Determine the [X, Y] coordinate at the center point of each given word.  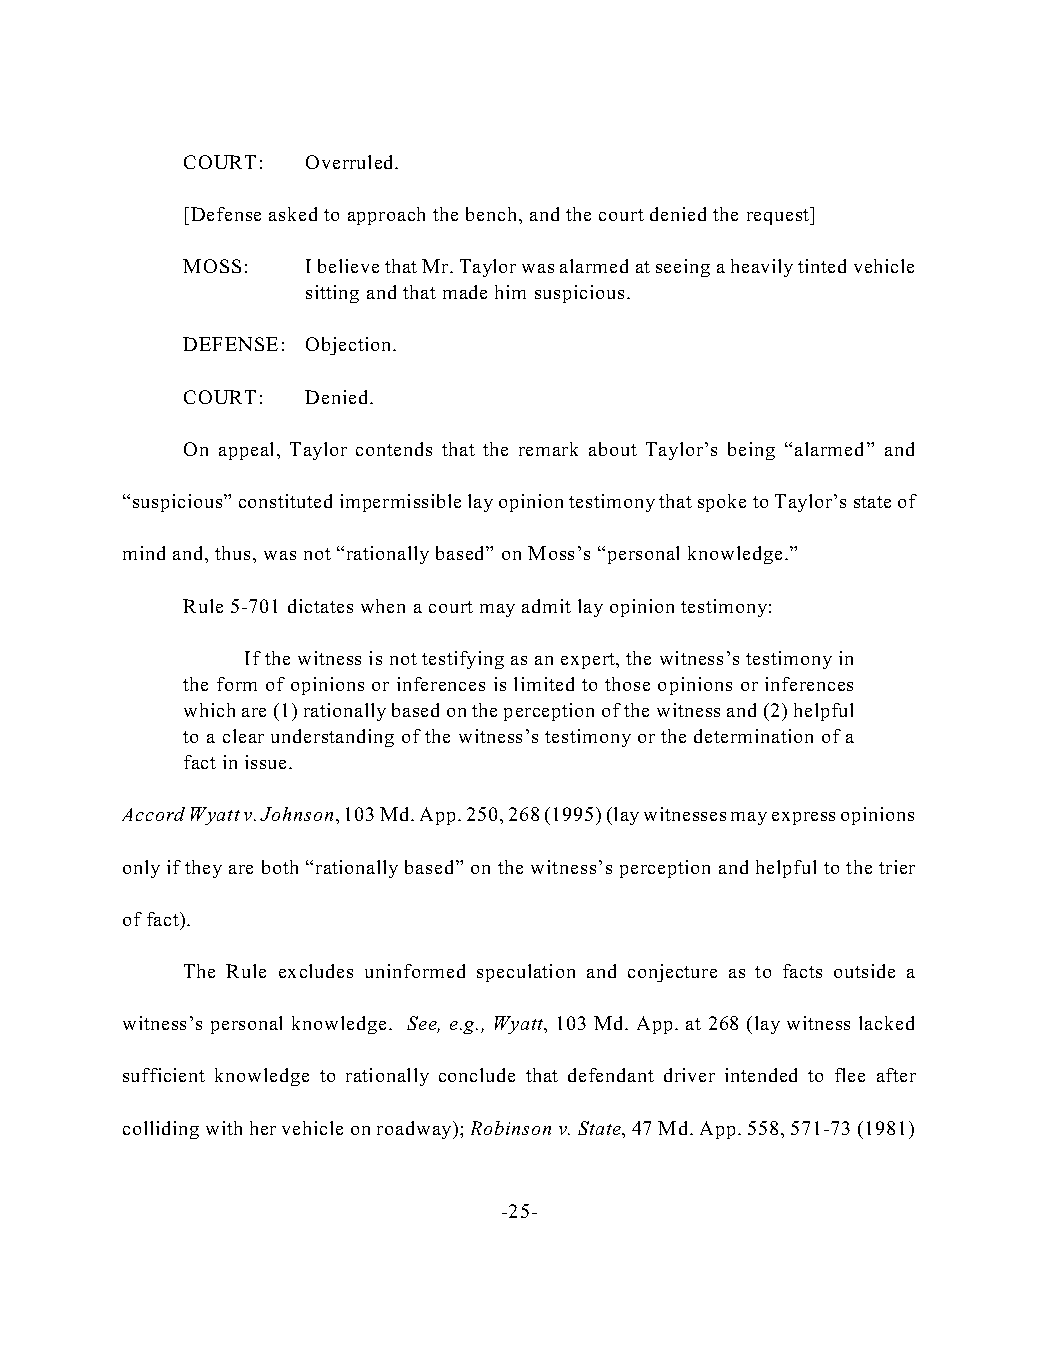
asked [293, 214]
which [209, 710]
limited [544, 684]
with [224, 1128]
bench [493, 214]
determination [753, 736]
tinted [822, 266]
